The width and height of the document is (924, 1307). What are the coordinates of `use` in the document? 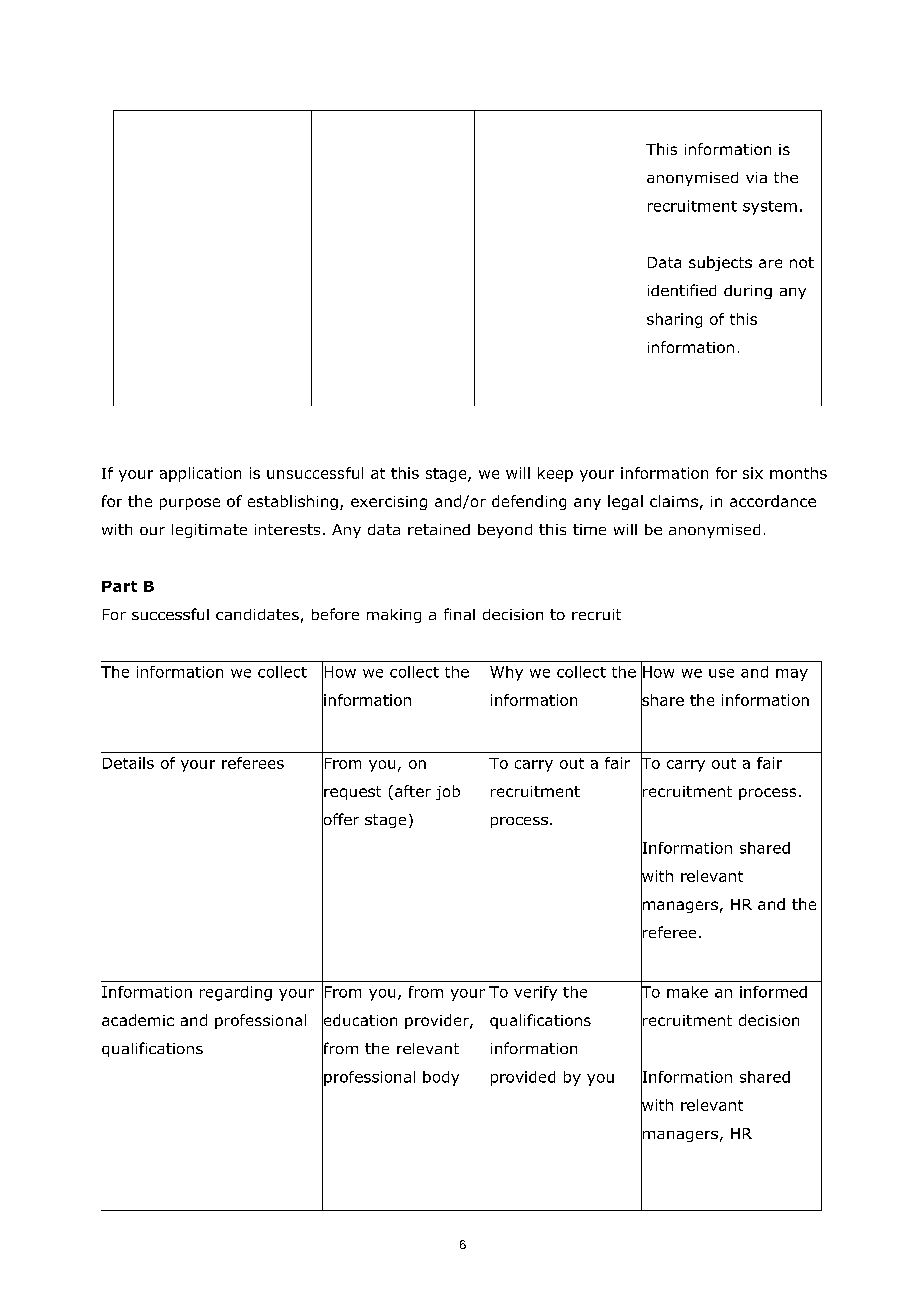 It's located at (721, 673).
